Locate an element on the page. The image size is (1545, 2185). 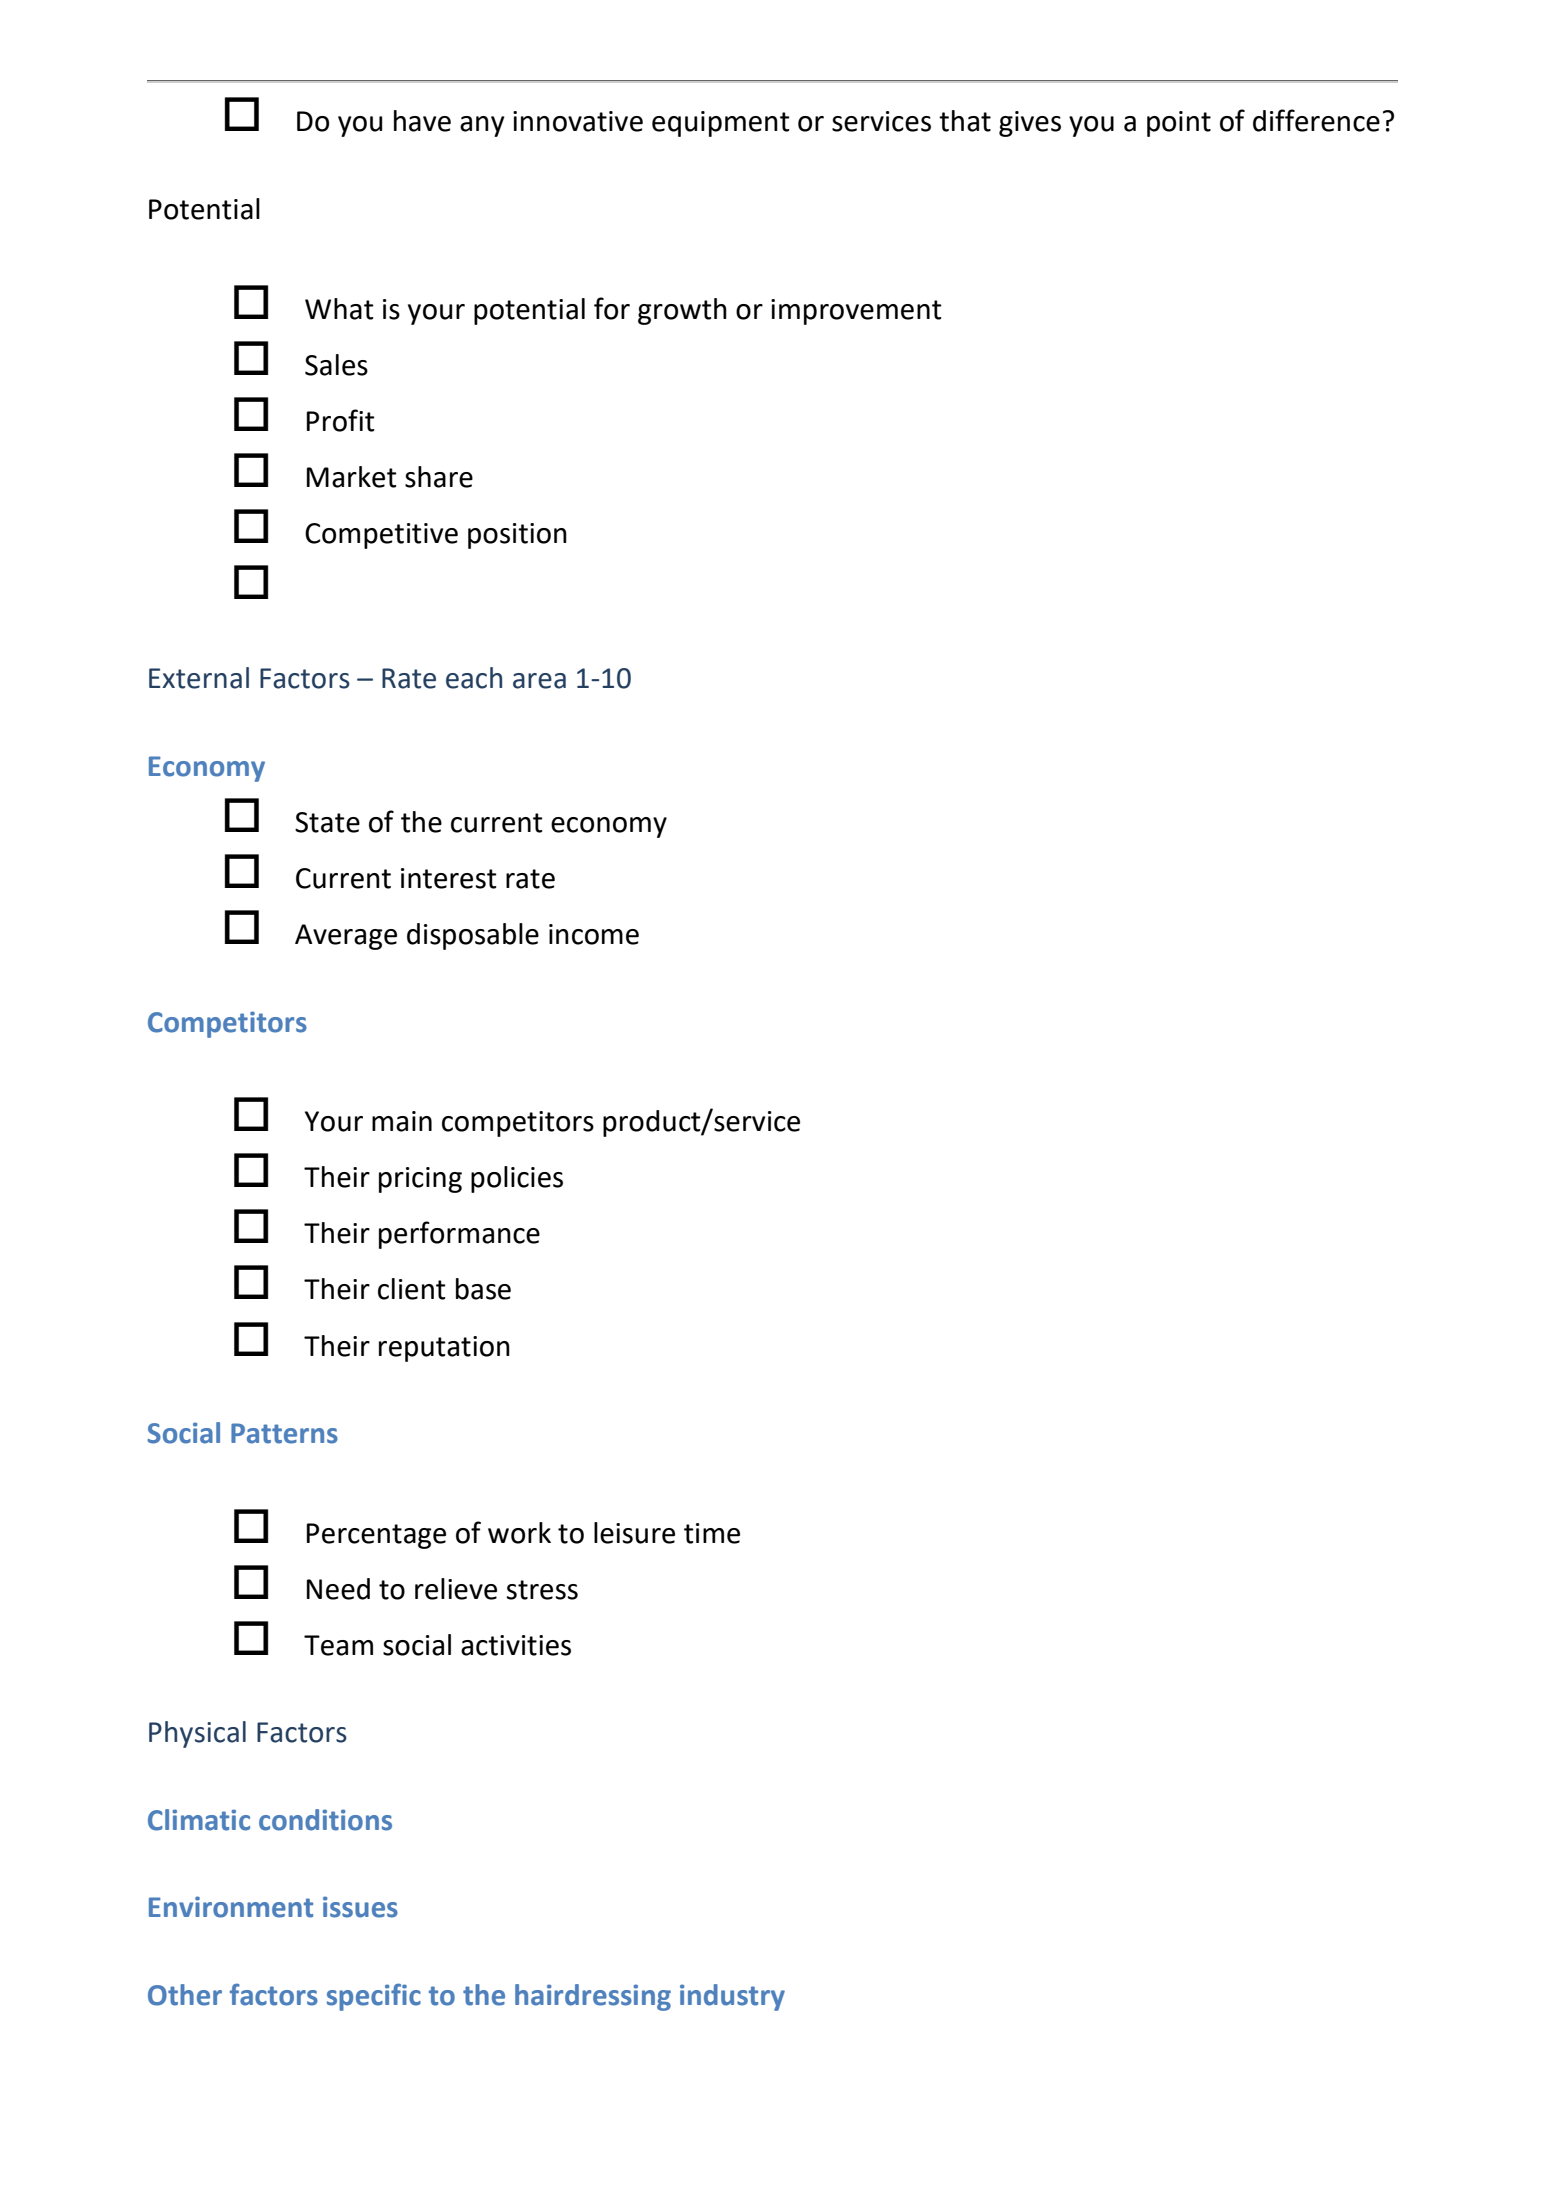
time is located at coordinates (712, 1533).
